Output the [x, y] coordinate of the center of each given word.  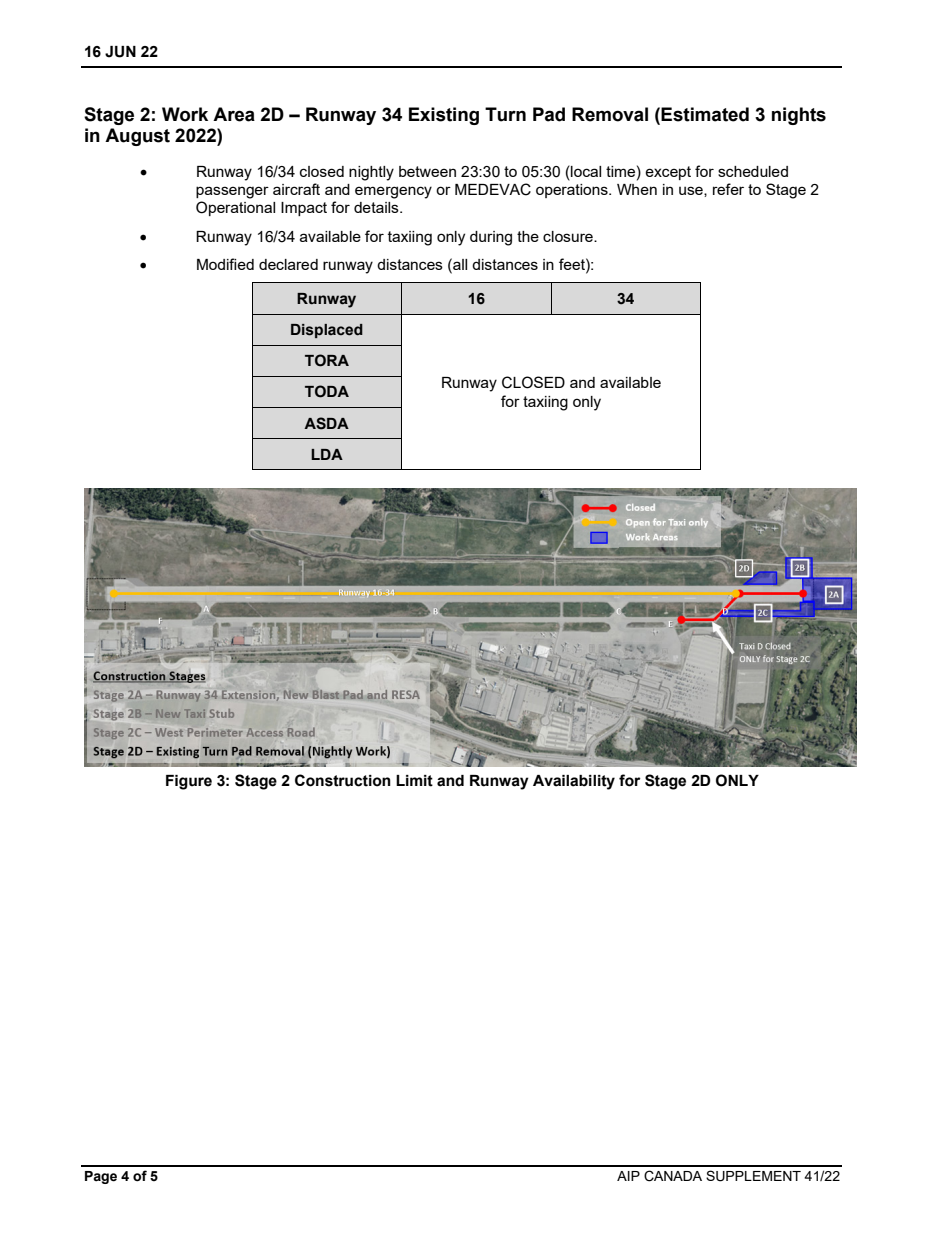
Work [185, 114]
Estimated [705, 114]
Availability [574, 782]
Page [101, 1177]
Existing [444, 116]
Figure [189, 782]
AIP [628, 1176]
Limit [414, 781]
